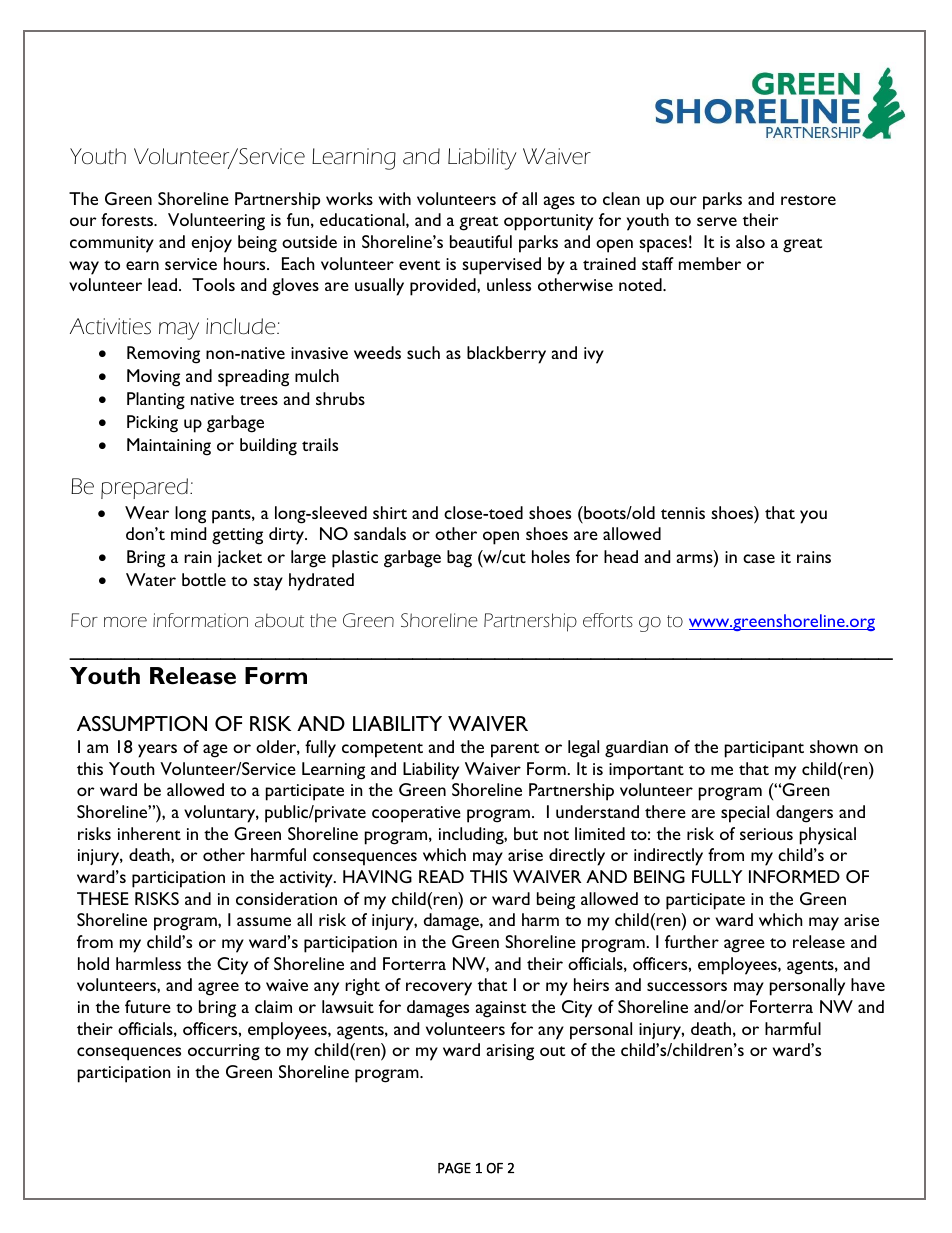 The width and height of the screenshot is (952, 1233). What do you see at coordinates (759, 558) in the screenshot?
I see `case` at bounding box center [759, 558].
